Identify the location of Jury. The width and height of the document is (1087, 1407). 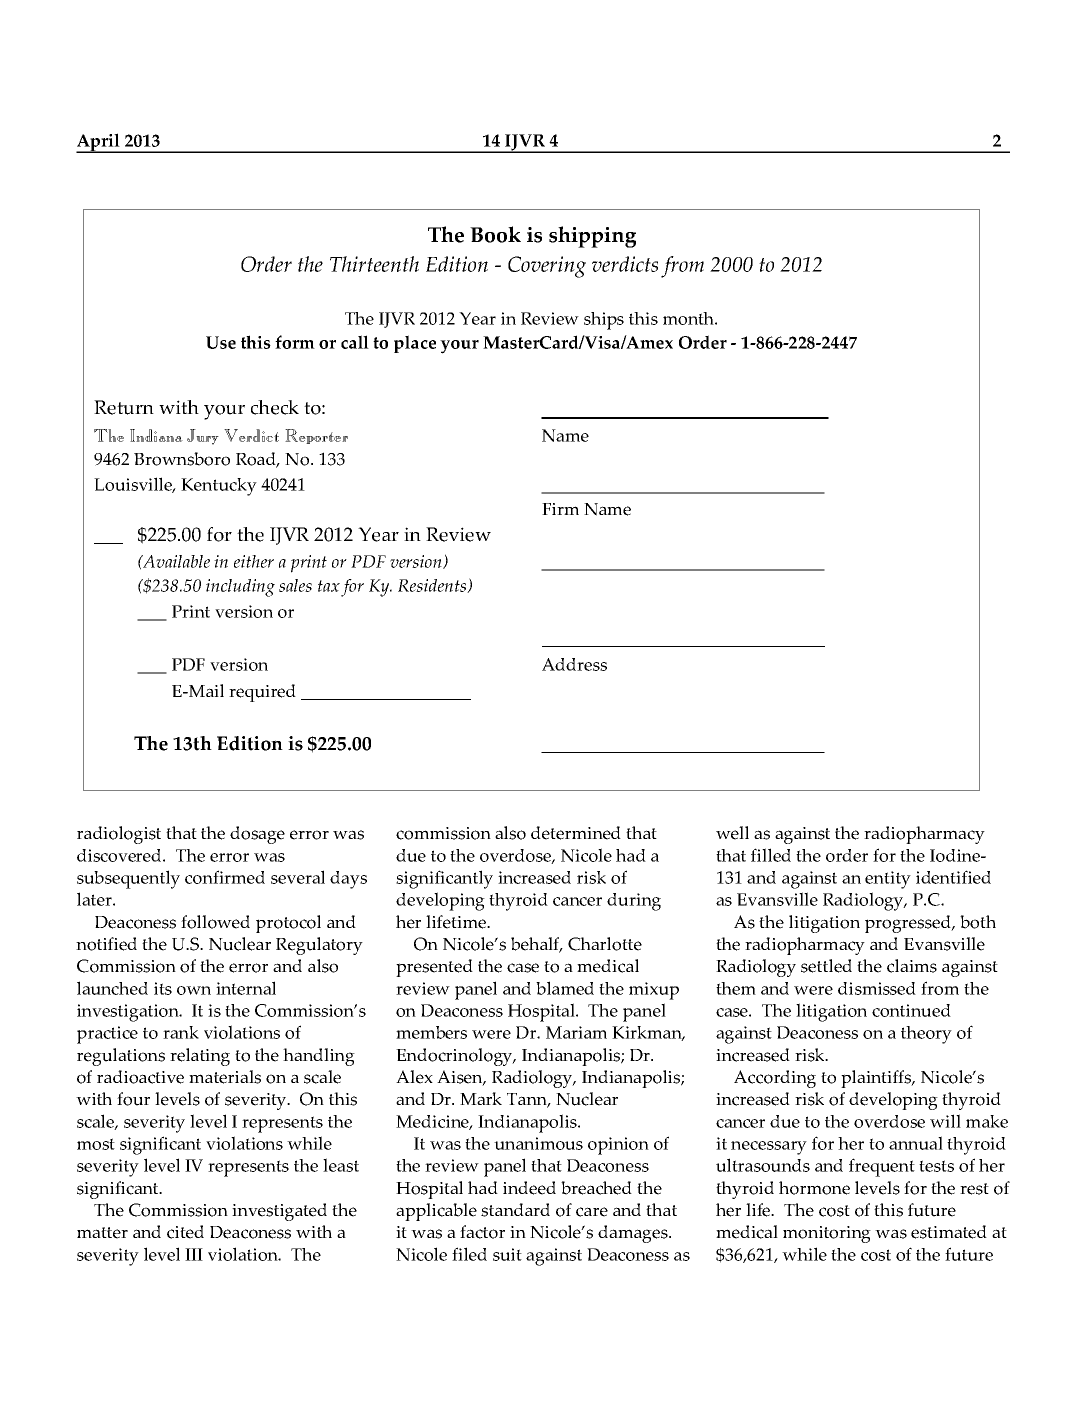
(203, 437).
